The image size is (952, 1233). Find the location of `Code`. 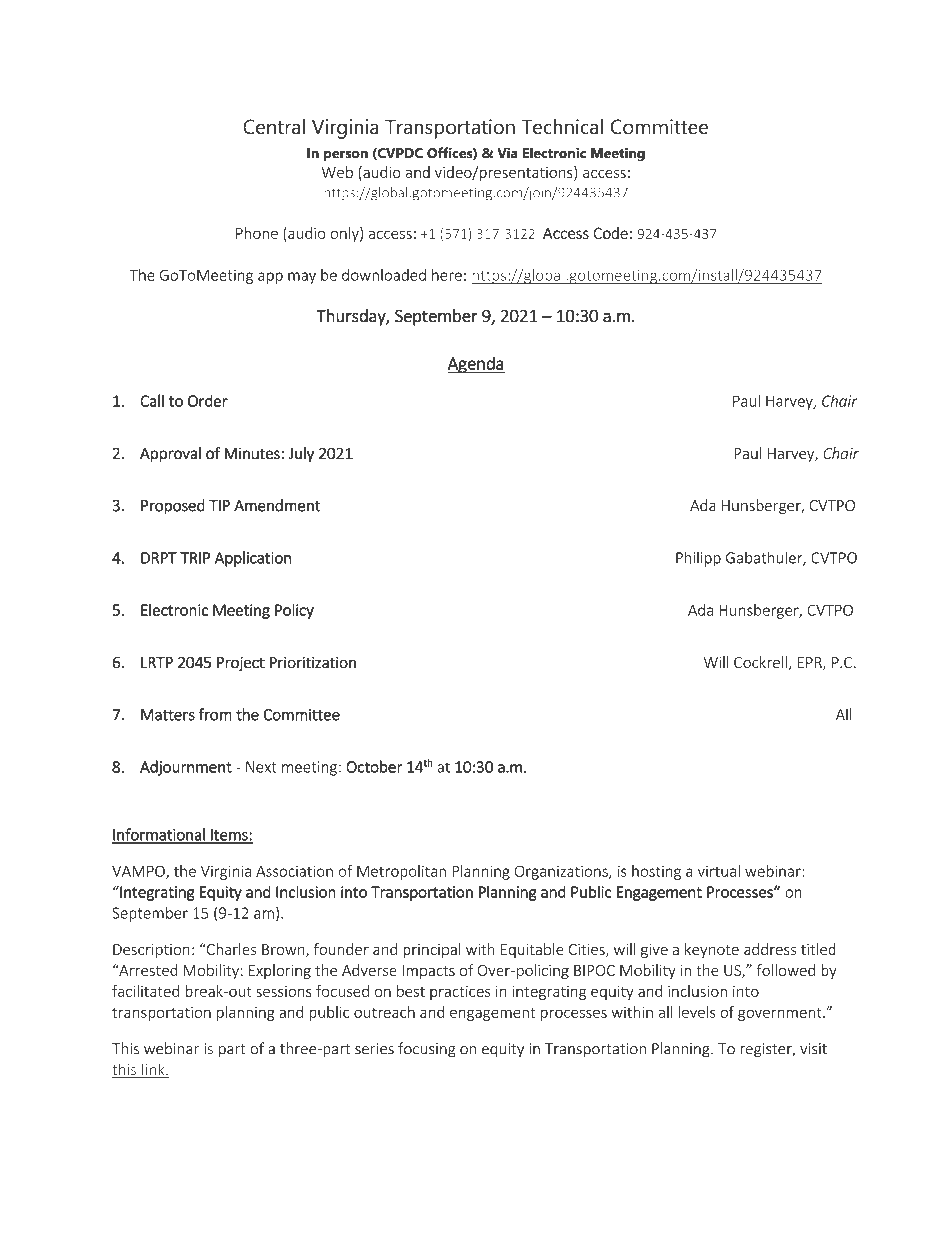

Code is located at coordinates (610, 233).
